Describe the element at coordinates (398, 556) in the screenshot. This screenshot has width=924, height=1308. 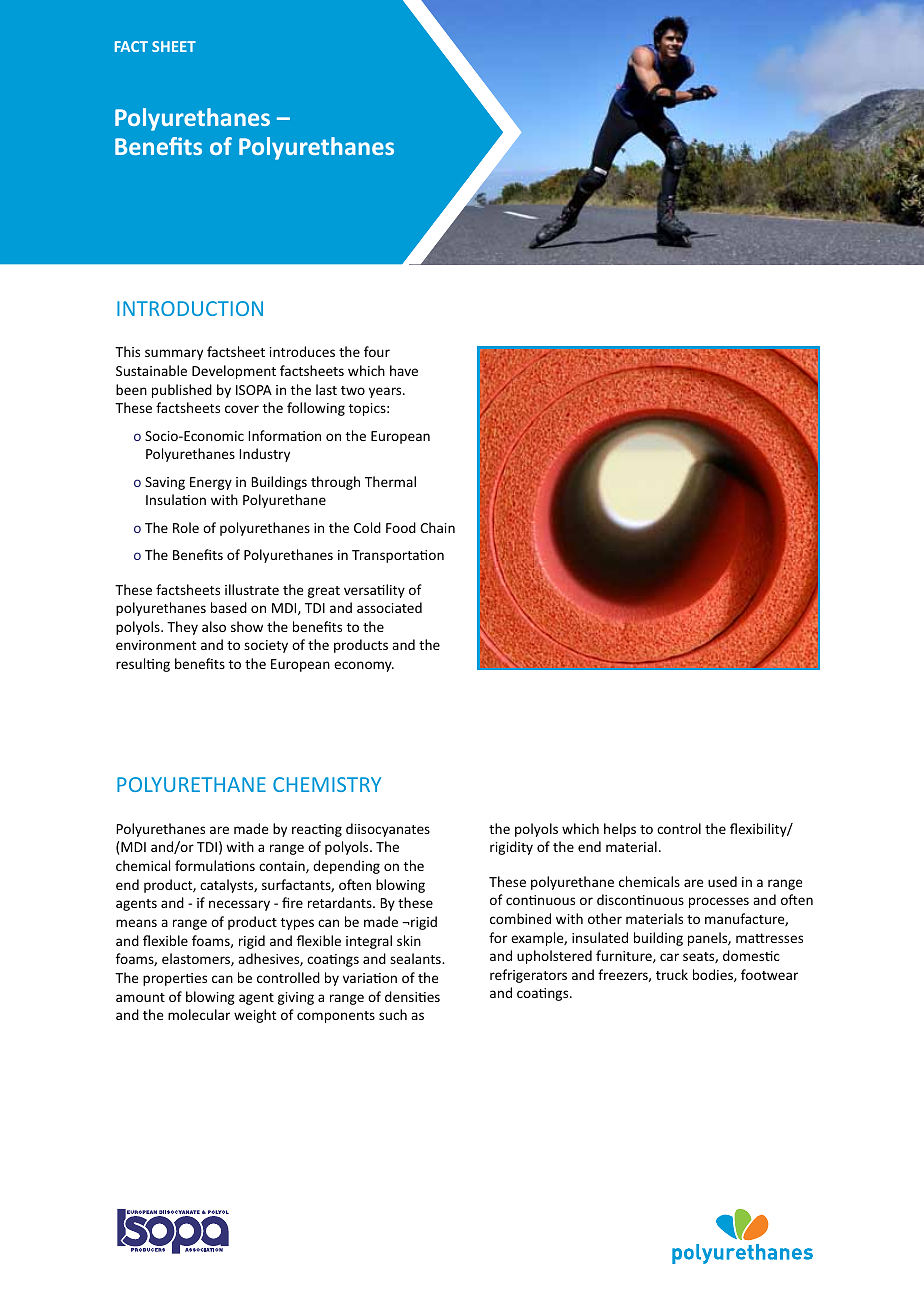
I see `Transportation` at that location.
